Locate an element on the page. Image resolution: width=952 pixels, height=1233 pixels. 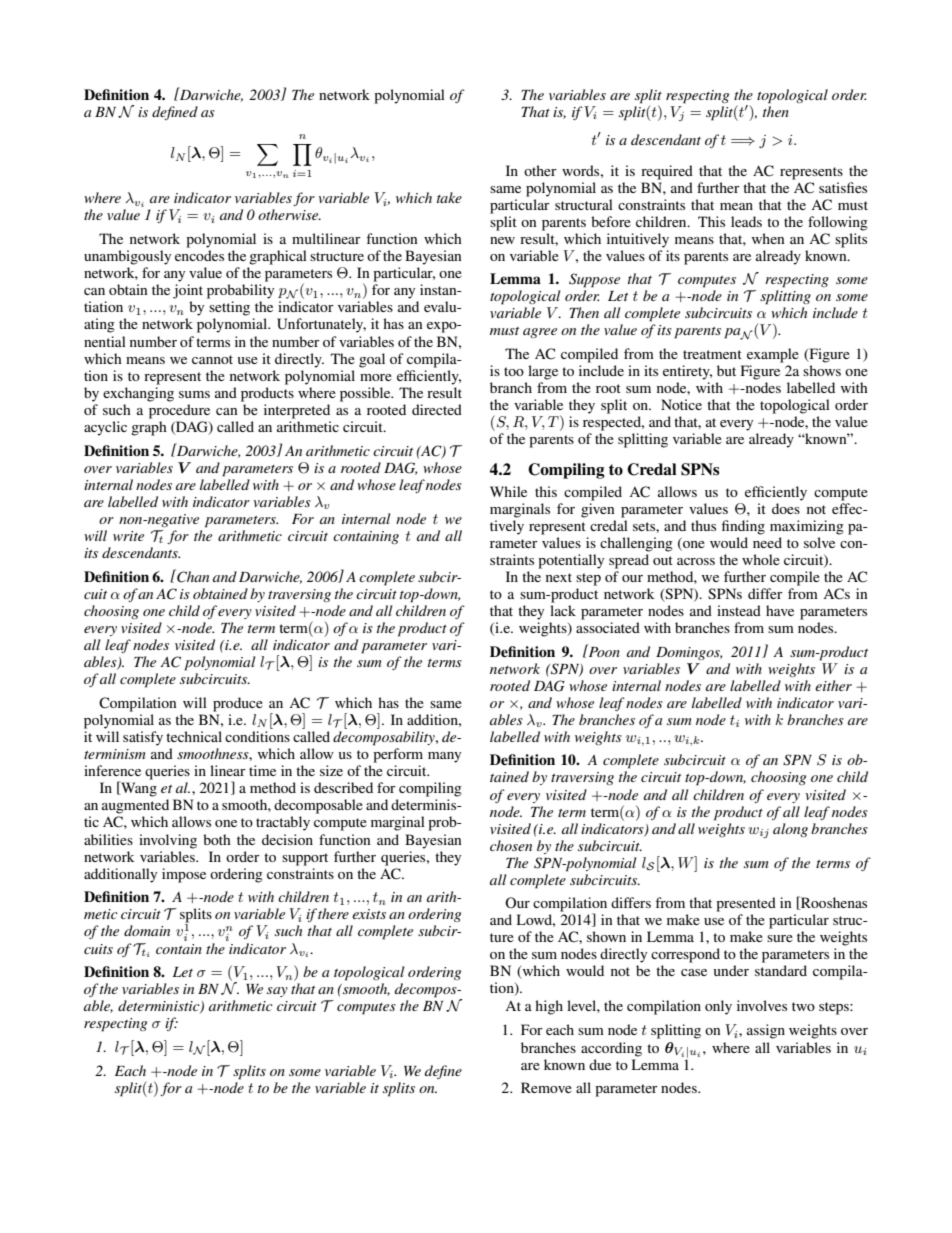
While is located at coordinates (508, 491).
